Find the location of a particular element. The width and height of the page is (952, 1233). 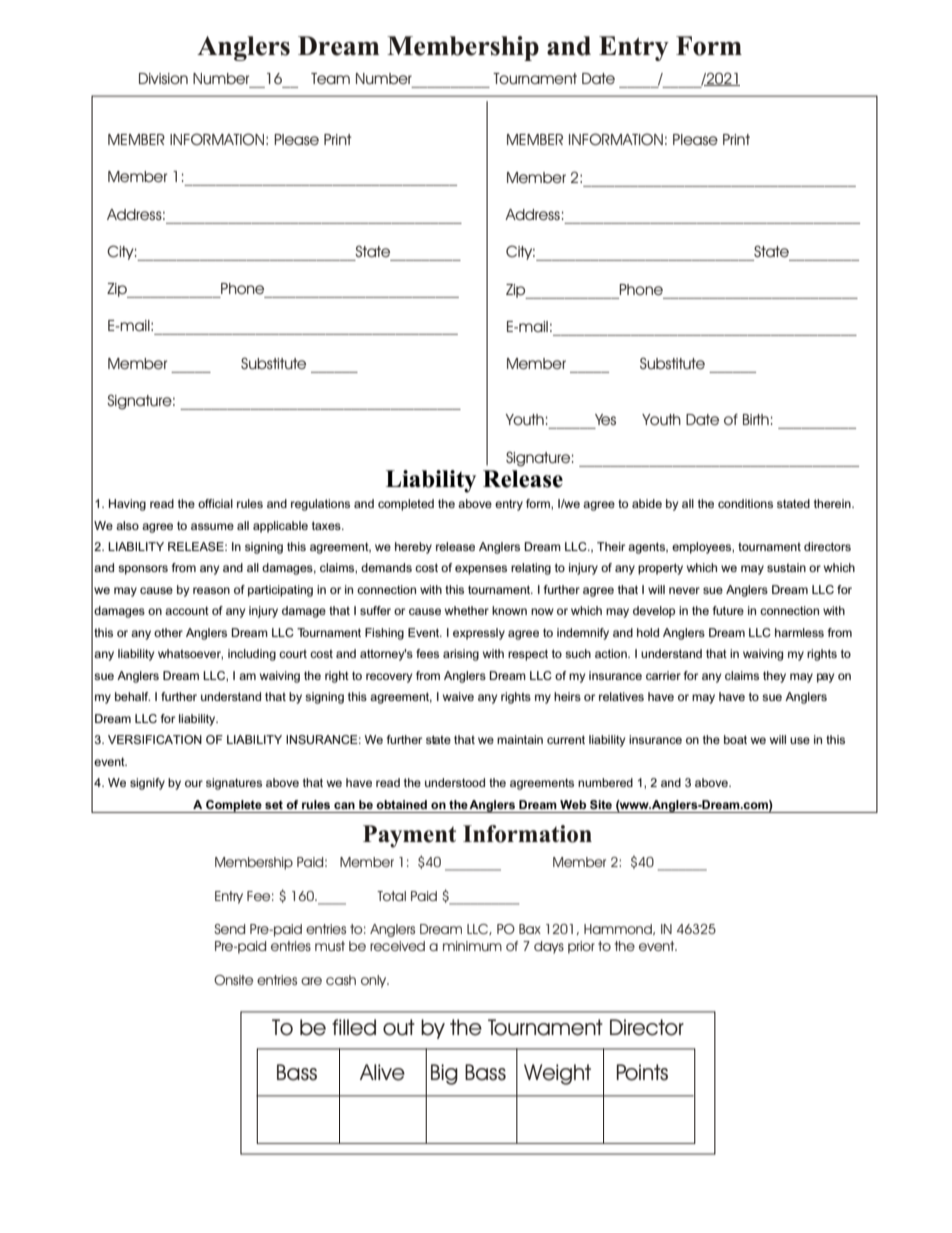

are is located at coordinates (311, 981).
